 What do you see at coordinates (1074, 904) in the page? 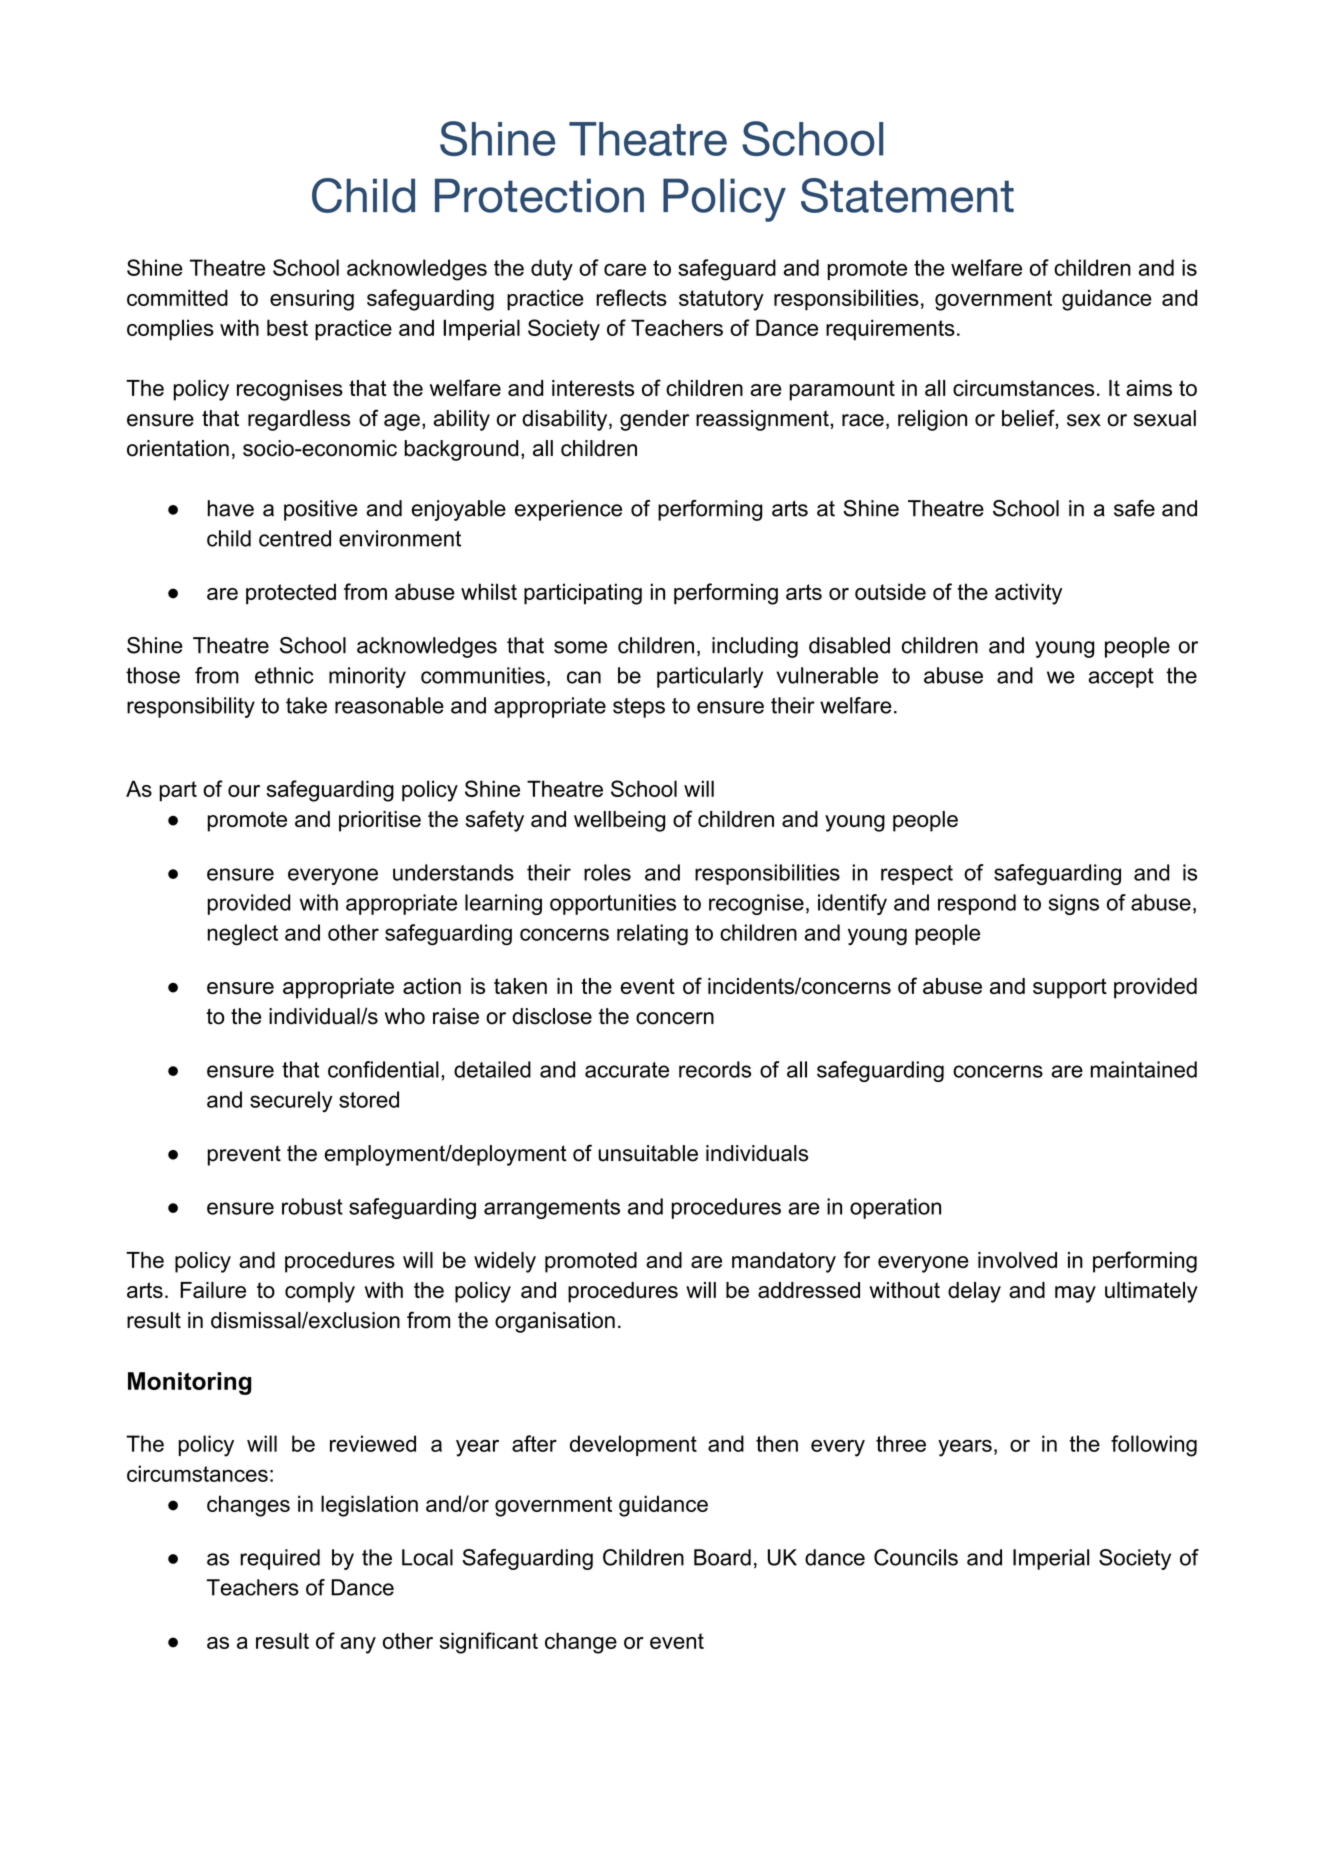
I see `signs` at bounding box center [1074, 904].
